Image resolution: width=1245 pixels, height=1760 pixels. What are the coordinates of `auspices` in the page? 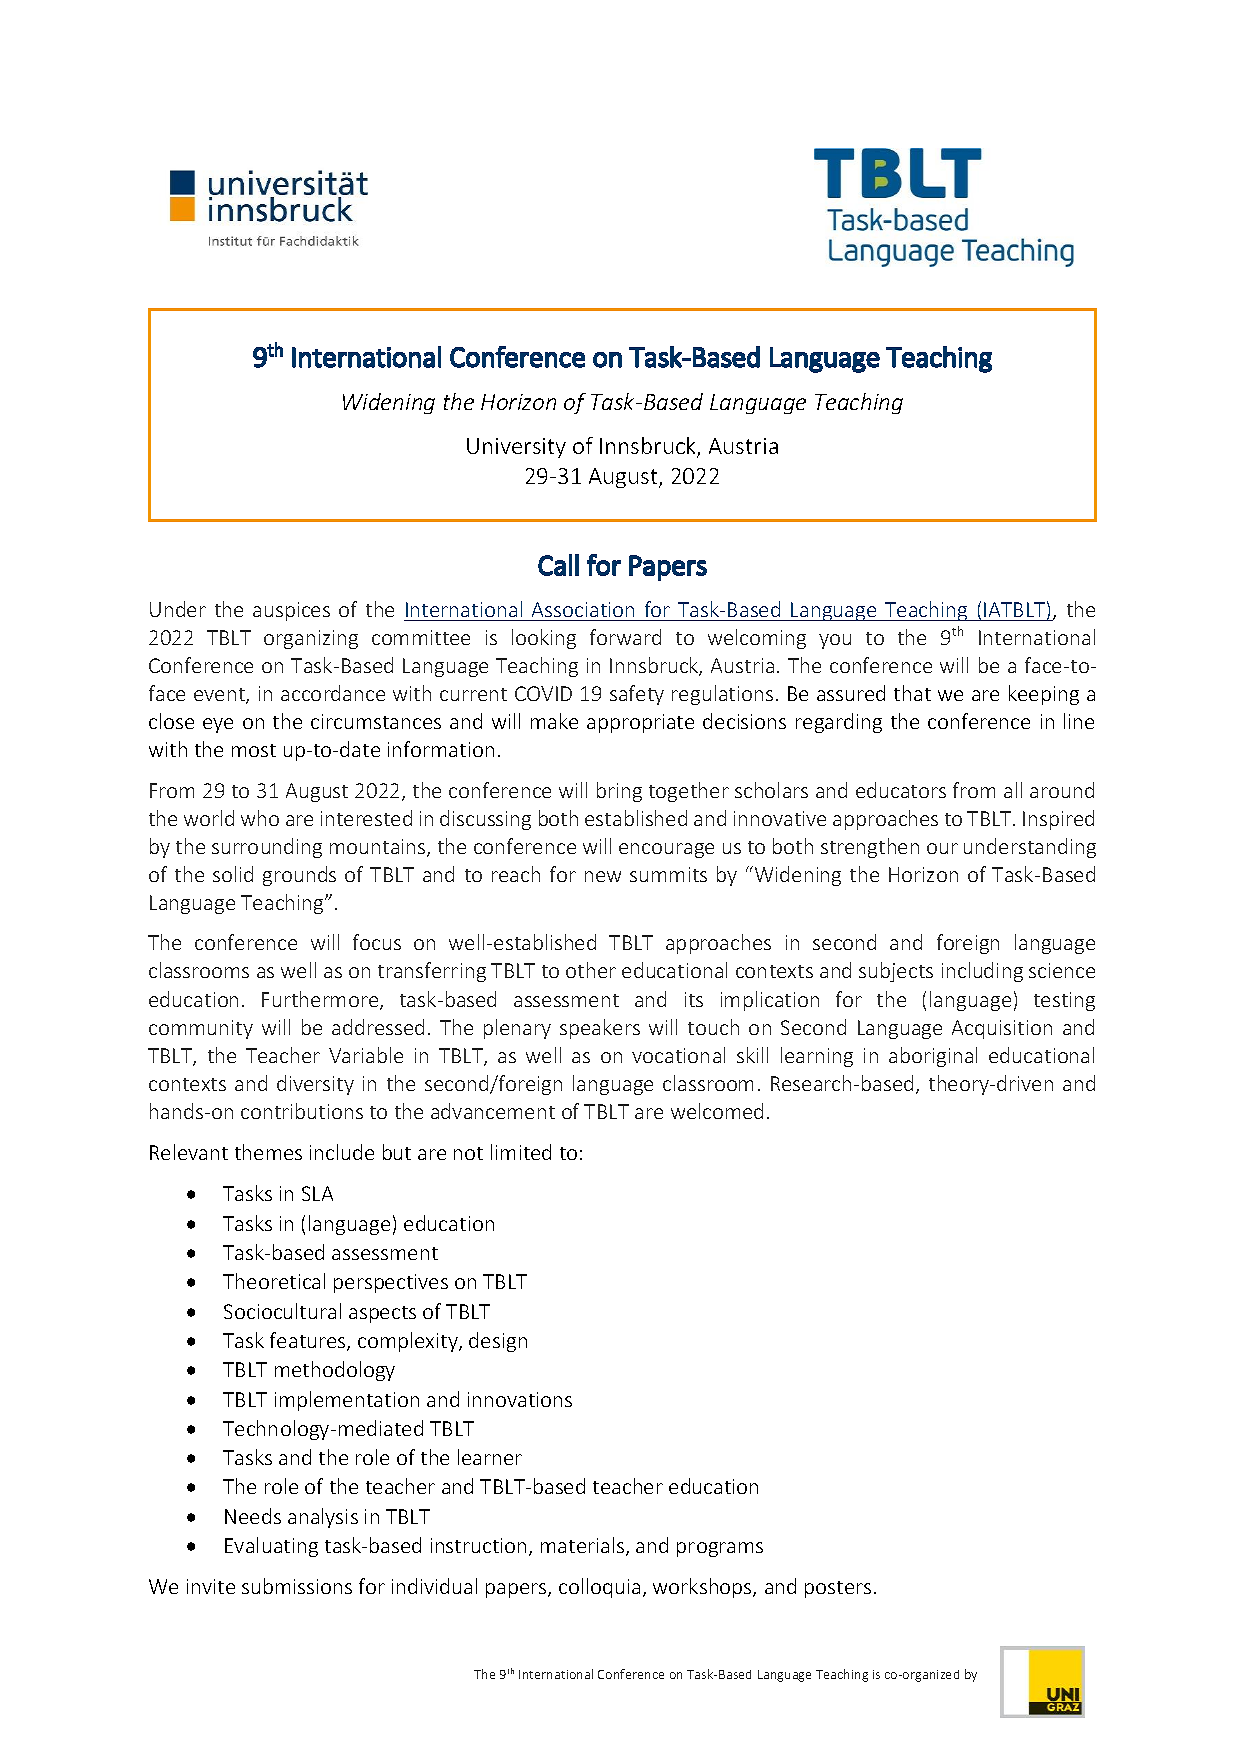 It's located at (291, 611).
